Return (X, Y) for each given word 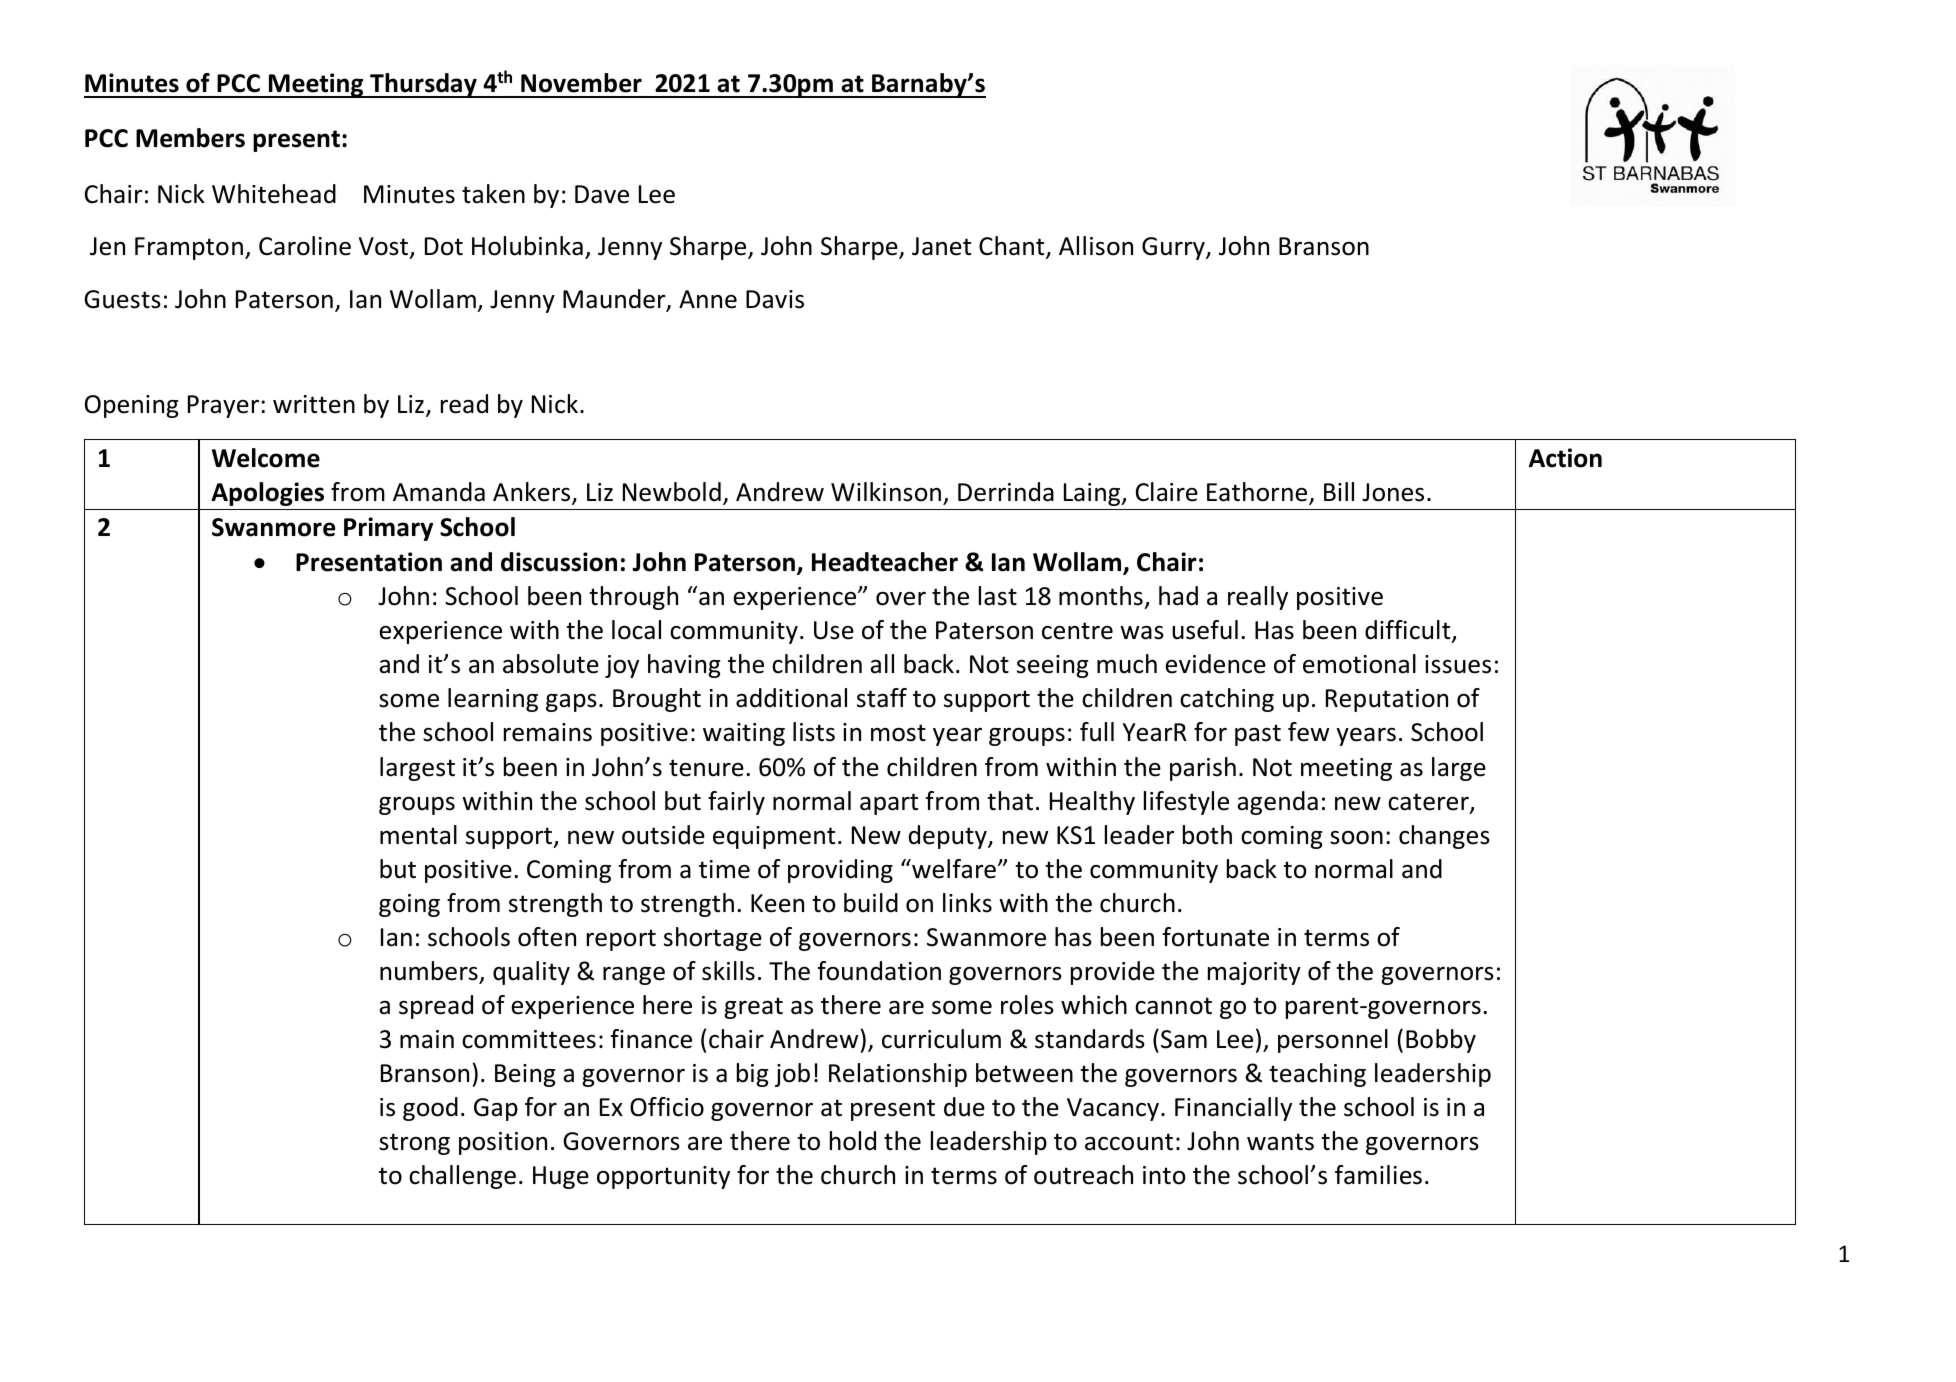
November (581, 83)
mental (418, 835)
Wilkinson (886, 492)
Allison (1096, 246)
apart (889, 804)
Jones (1393, 492)
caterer (1429, 803)
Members (190, 138)
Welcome (266, 458)
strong (414, 1144)
